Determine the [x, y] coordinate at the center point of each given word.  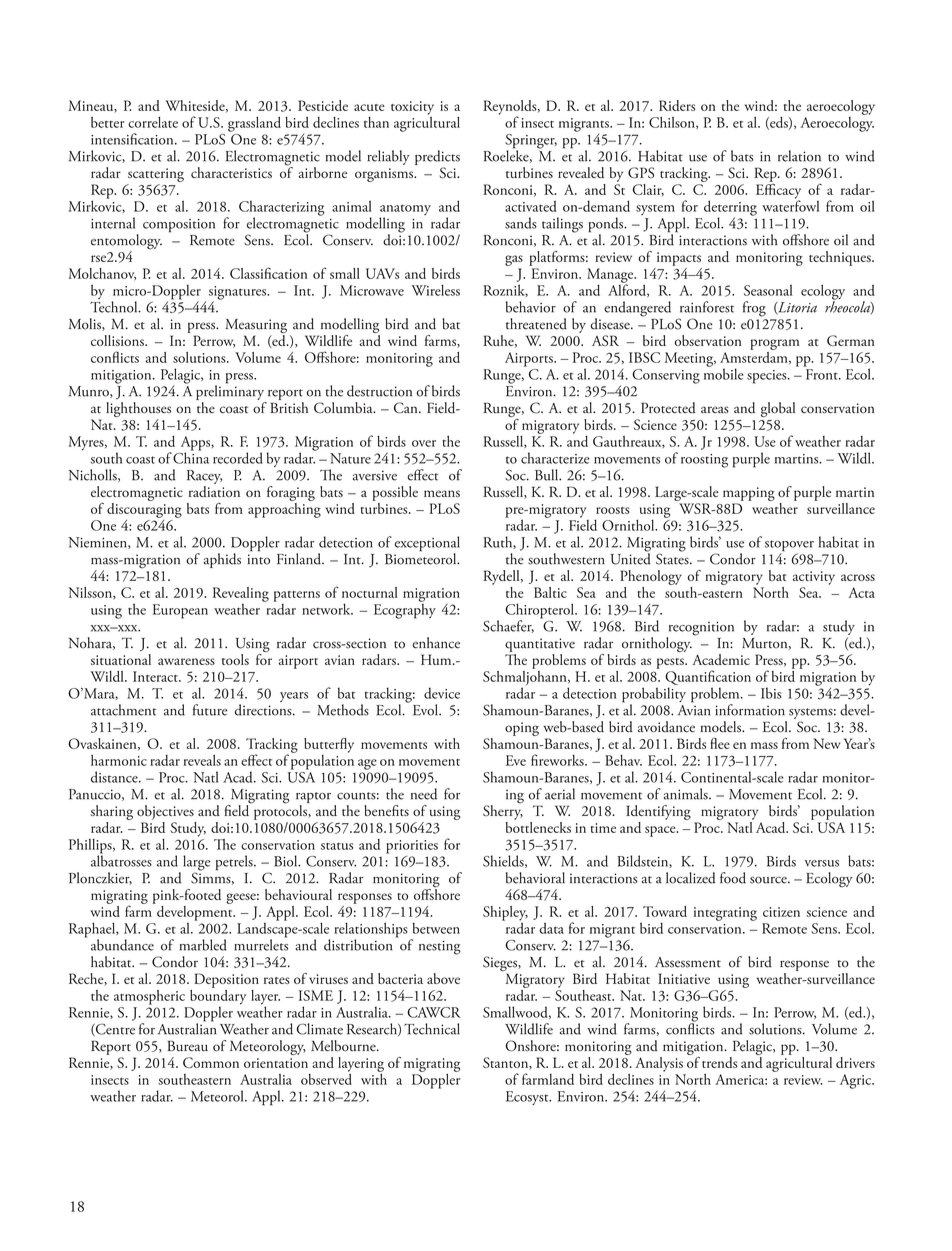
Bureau [187, 1046]
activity [814, 578]
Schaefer [508, 626]
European [180, 611]
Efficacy [778, 191]
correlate [153, 122]
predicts [437, 157]
